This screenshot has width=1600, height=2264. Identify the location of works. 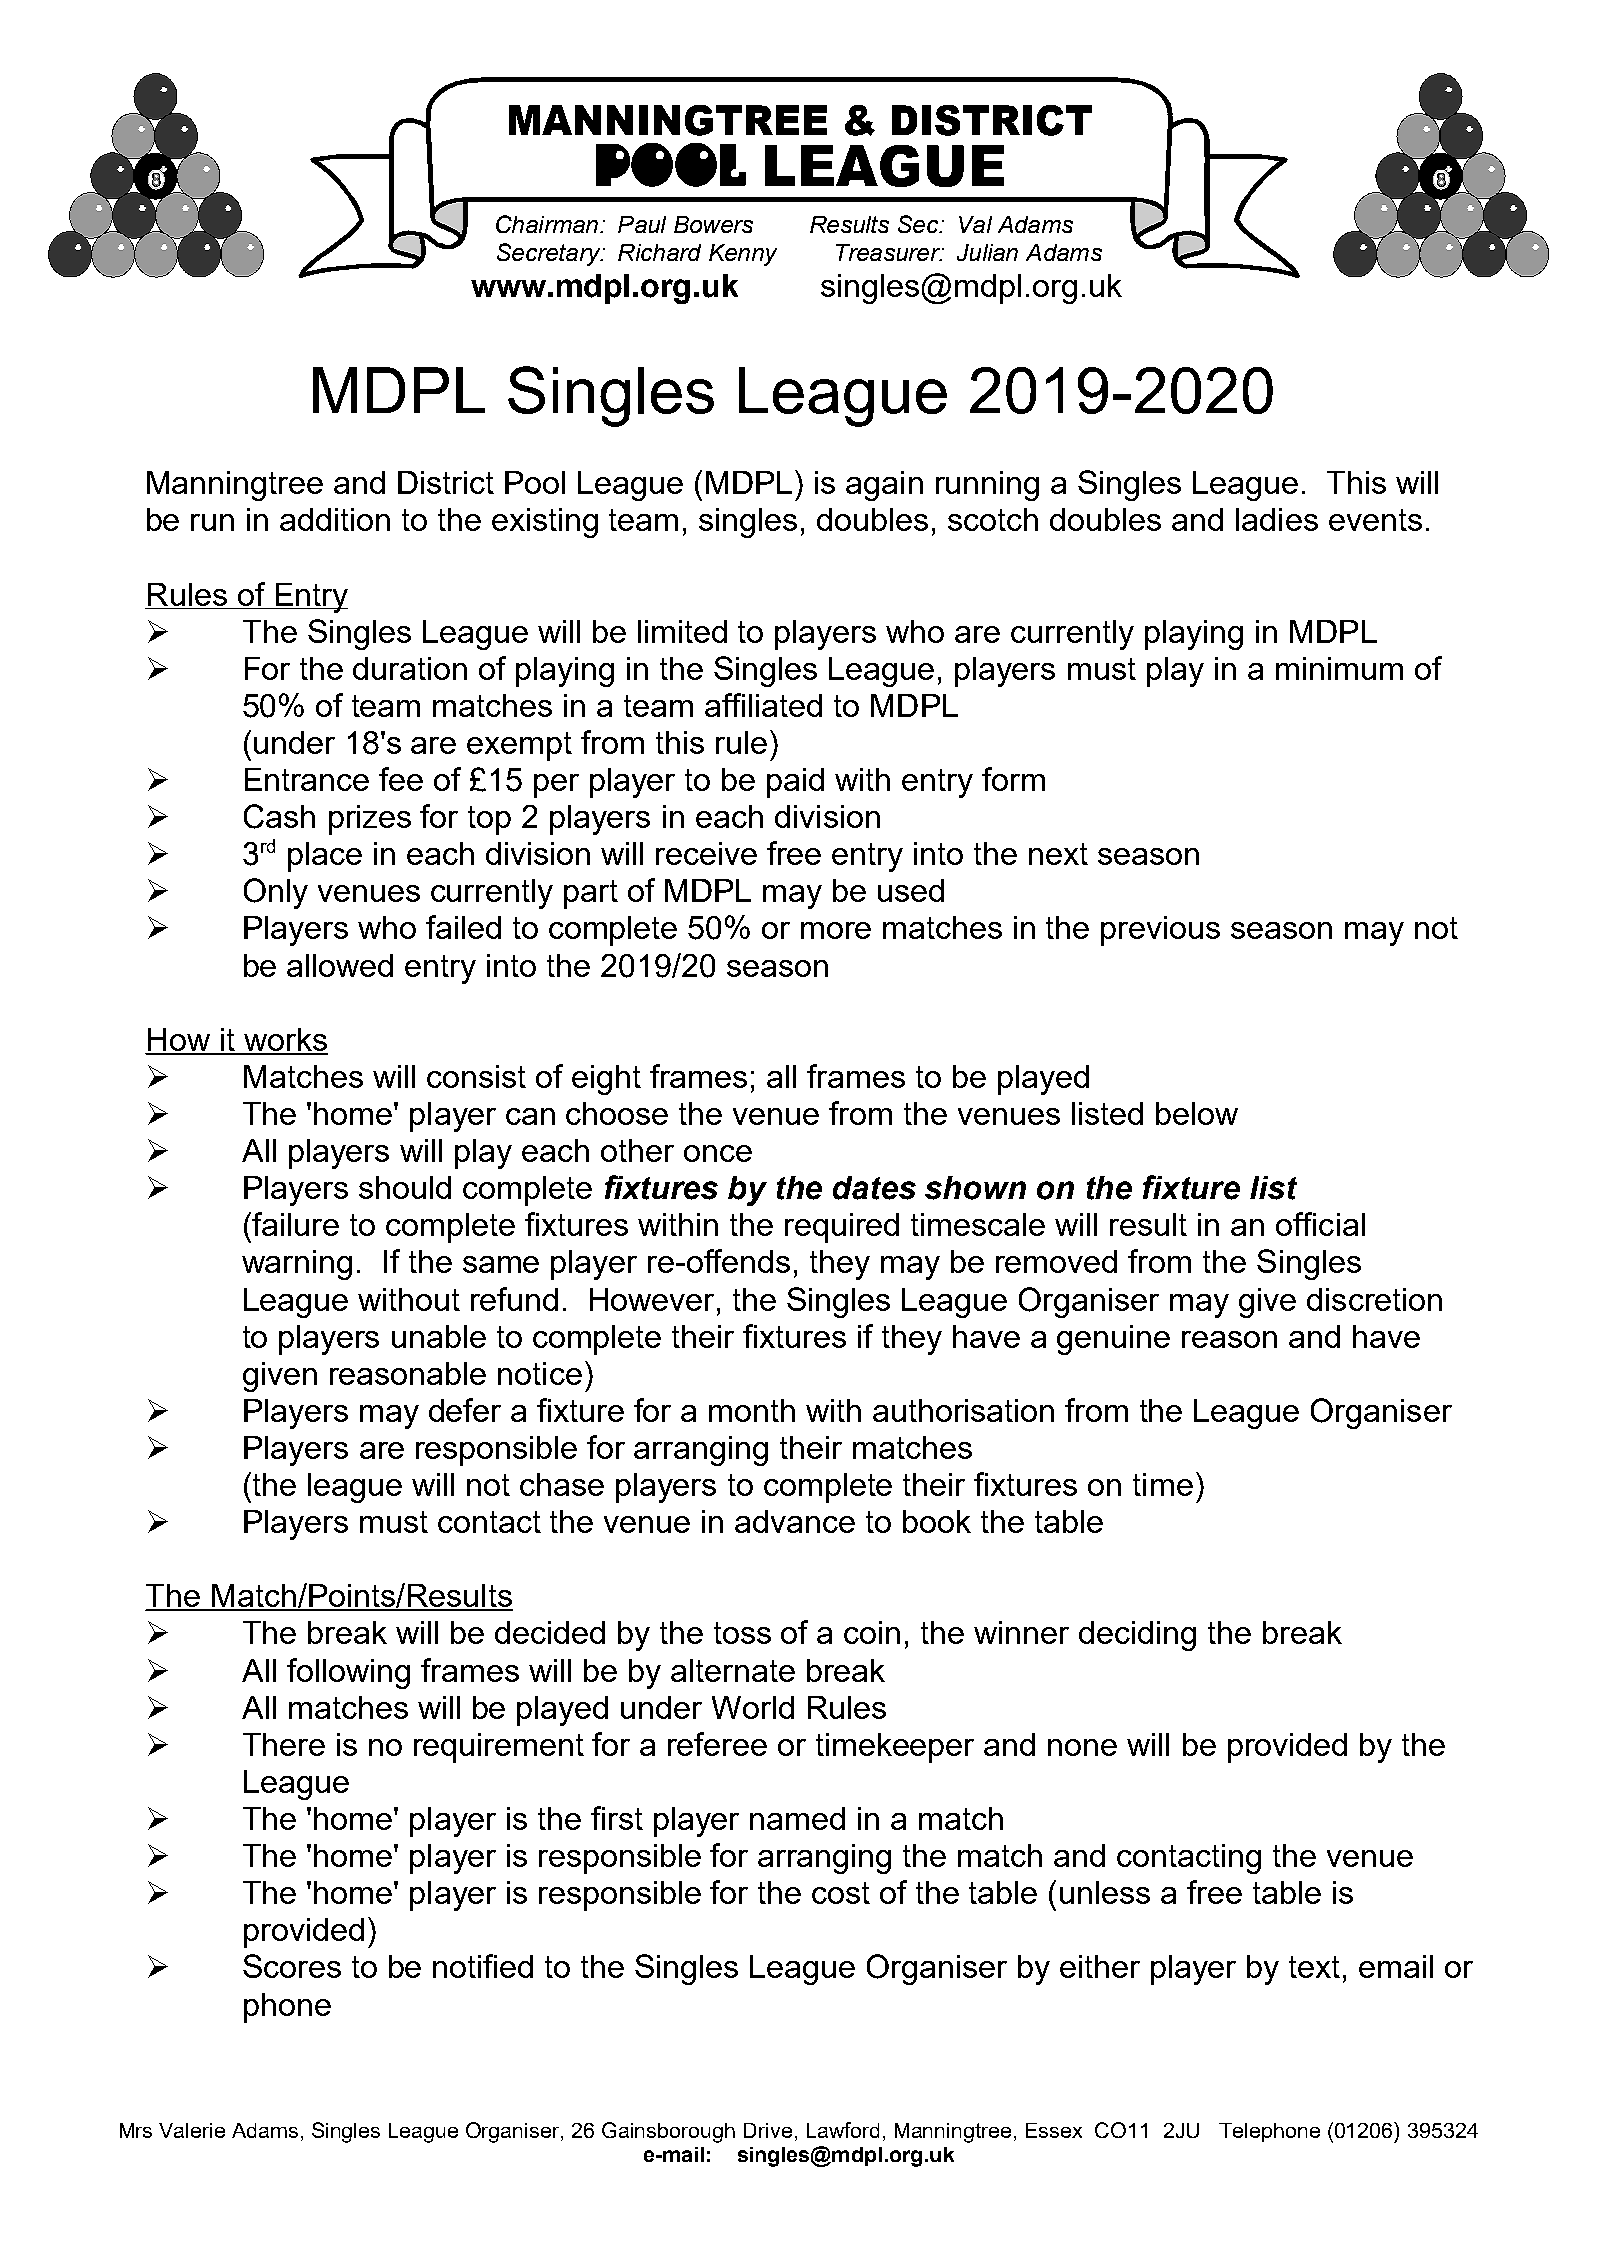
(285, 1041).
